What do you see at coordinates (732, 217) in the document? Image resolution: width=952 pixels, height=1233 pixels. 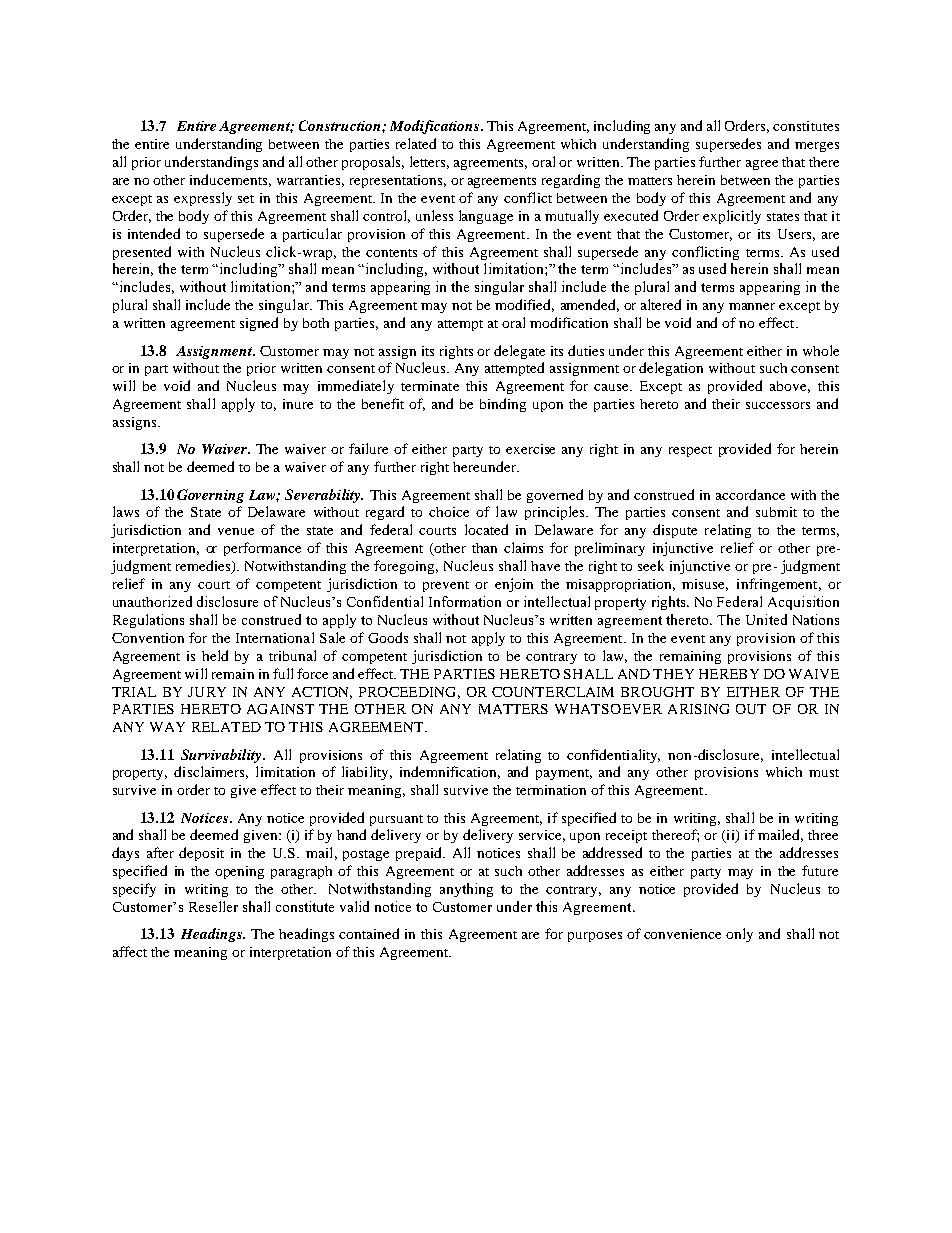 I see `explicitly` at bounding box center [732, 217].
